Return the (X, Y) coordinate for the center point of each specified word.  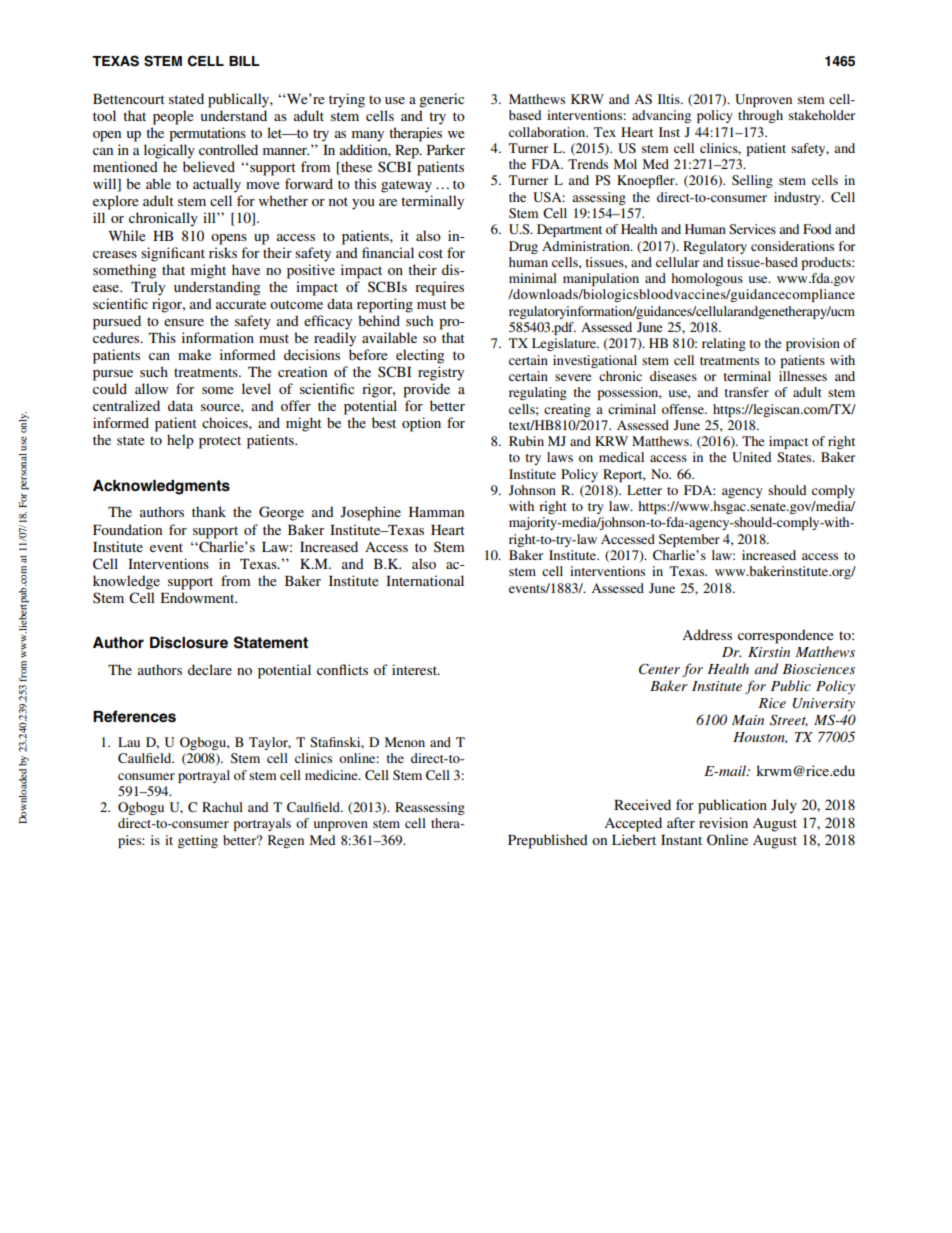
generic (441, 100)
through (760, 116)
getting (198, 841)
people (173, 117)
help (180, 441)
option (421, 424)
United (751, 457)
